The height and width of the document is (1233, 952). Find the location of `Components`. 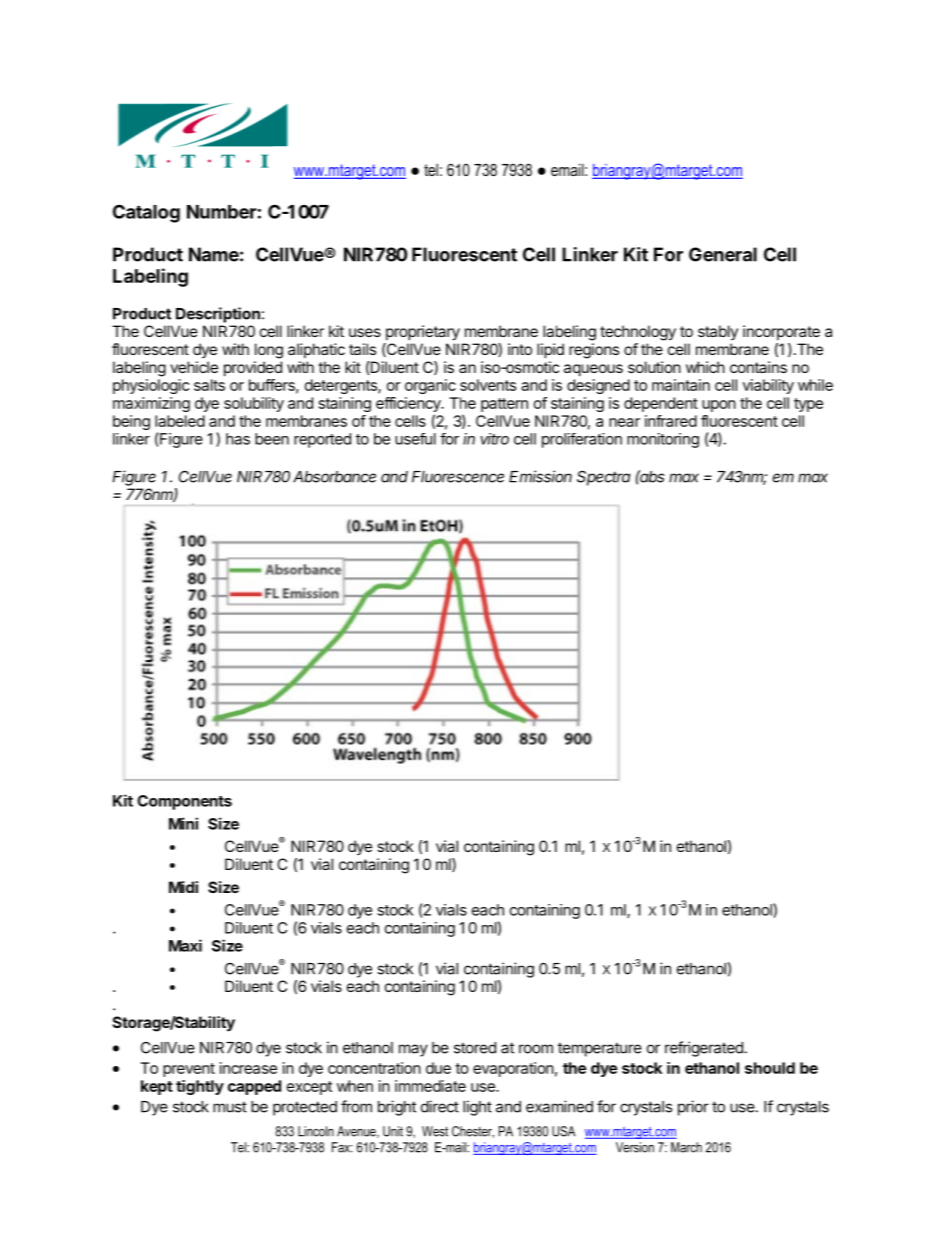

Components is located at coordinates (184, 802).
